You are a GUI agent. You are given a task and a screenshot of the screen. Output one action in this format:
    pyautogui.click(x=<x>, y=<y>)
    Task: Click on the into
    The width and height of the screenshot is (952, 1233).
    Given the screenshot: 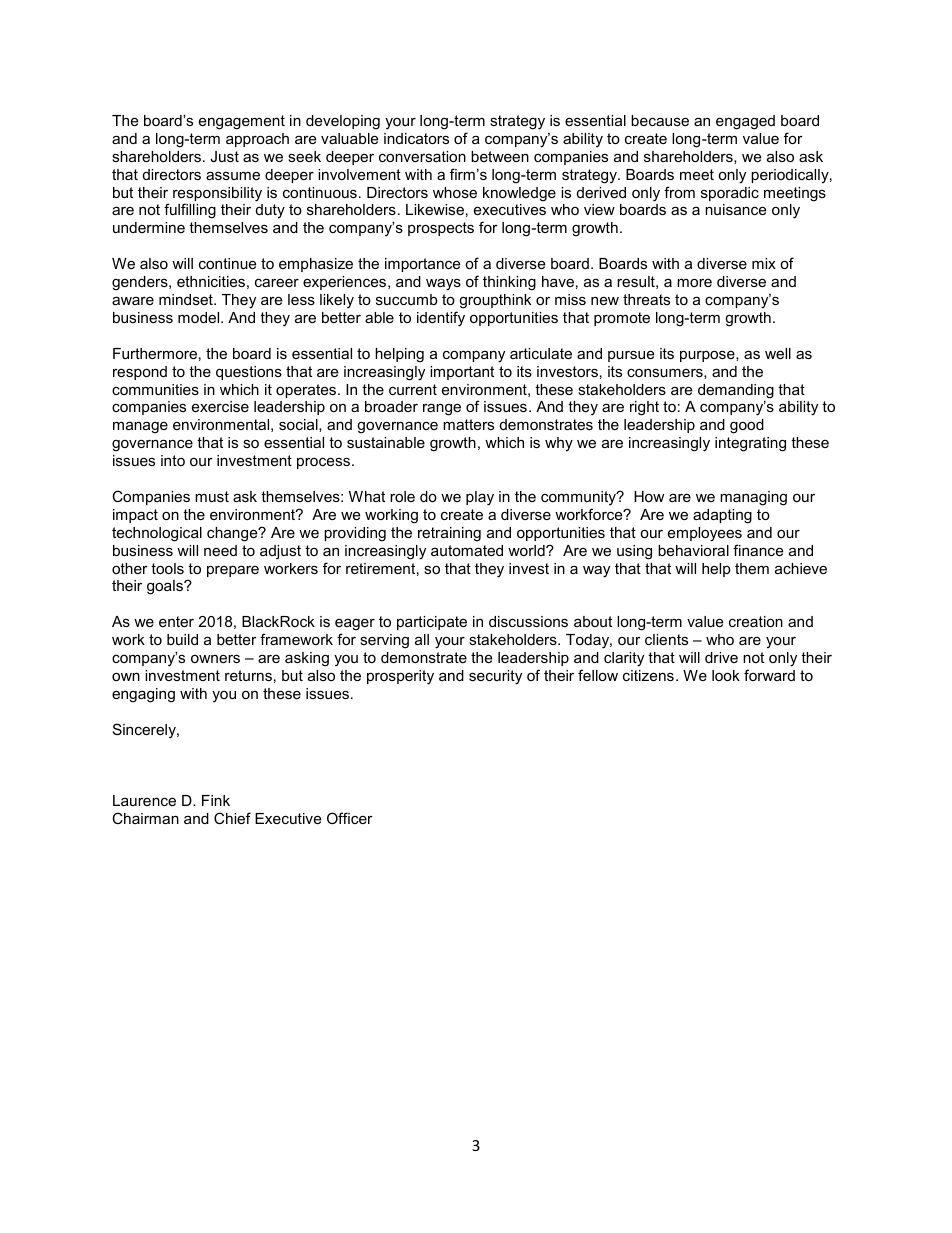 What is the action you would take?
    pyautogui.click(x=173, y=460)
